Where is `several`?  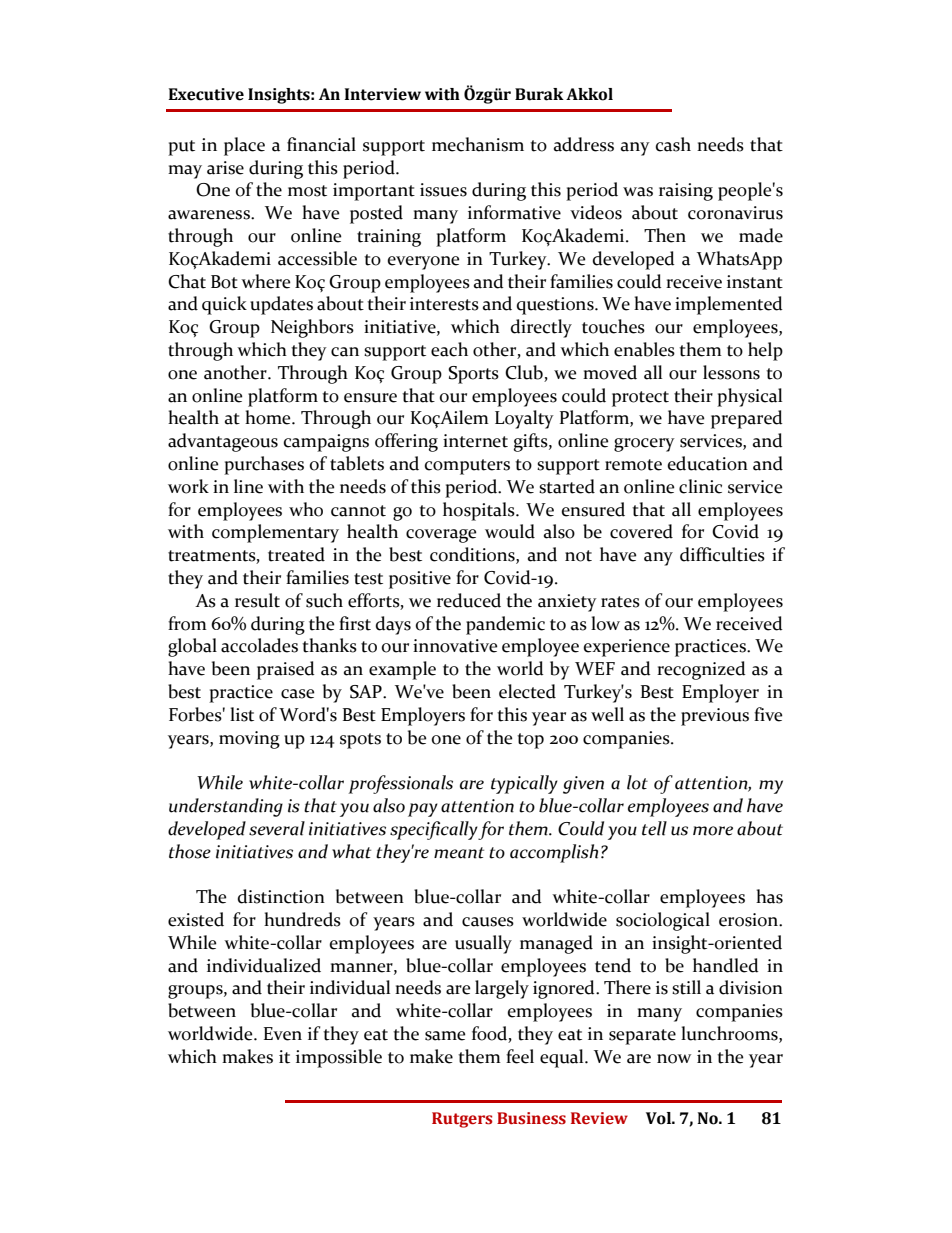 several is located at coordinates (277, 828).
